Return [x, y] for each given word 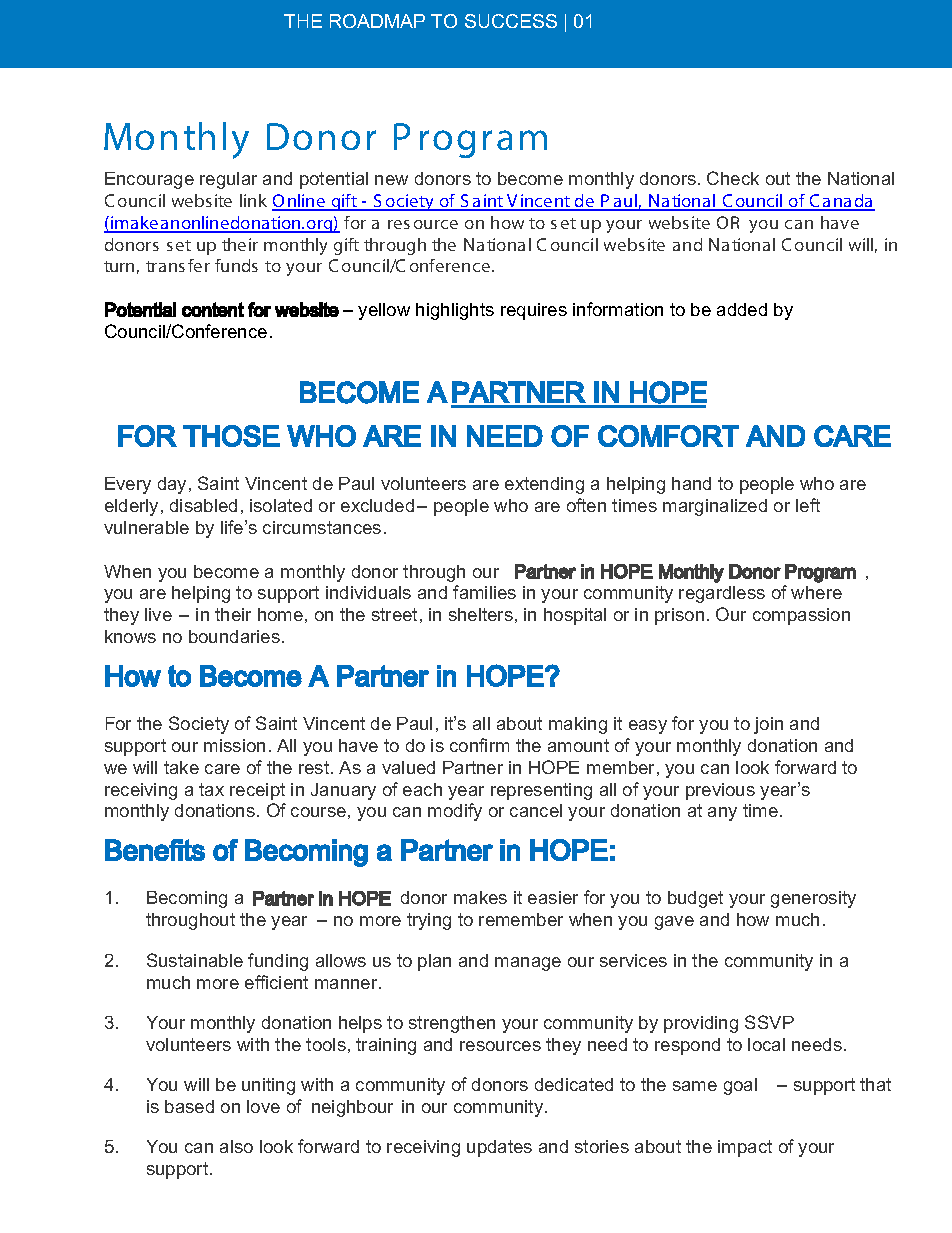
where [816, 592]
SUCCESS [511, 21]
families [484, 592]
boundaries [234, 636]
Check [733, 178]
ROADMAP [377, 21]
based [189, 1106]
